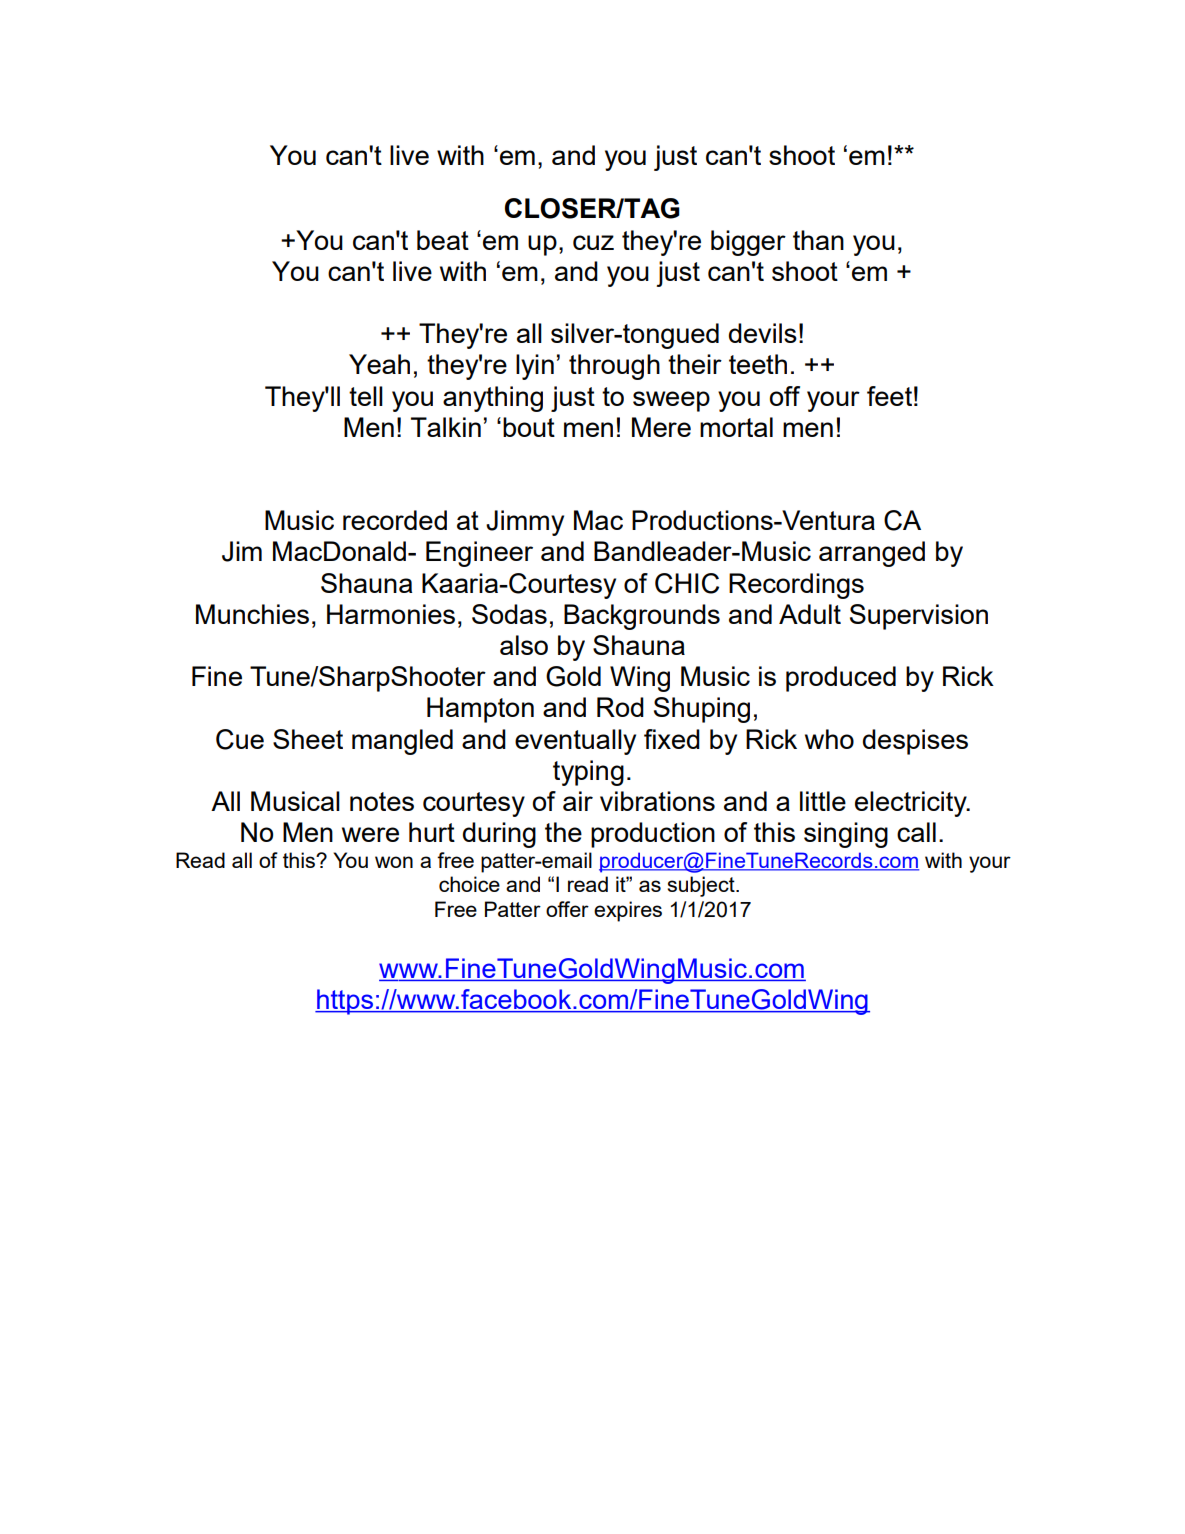  I want to click on than, so click(818, 240).
